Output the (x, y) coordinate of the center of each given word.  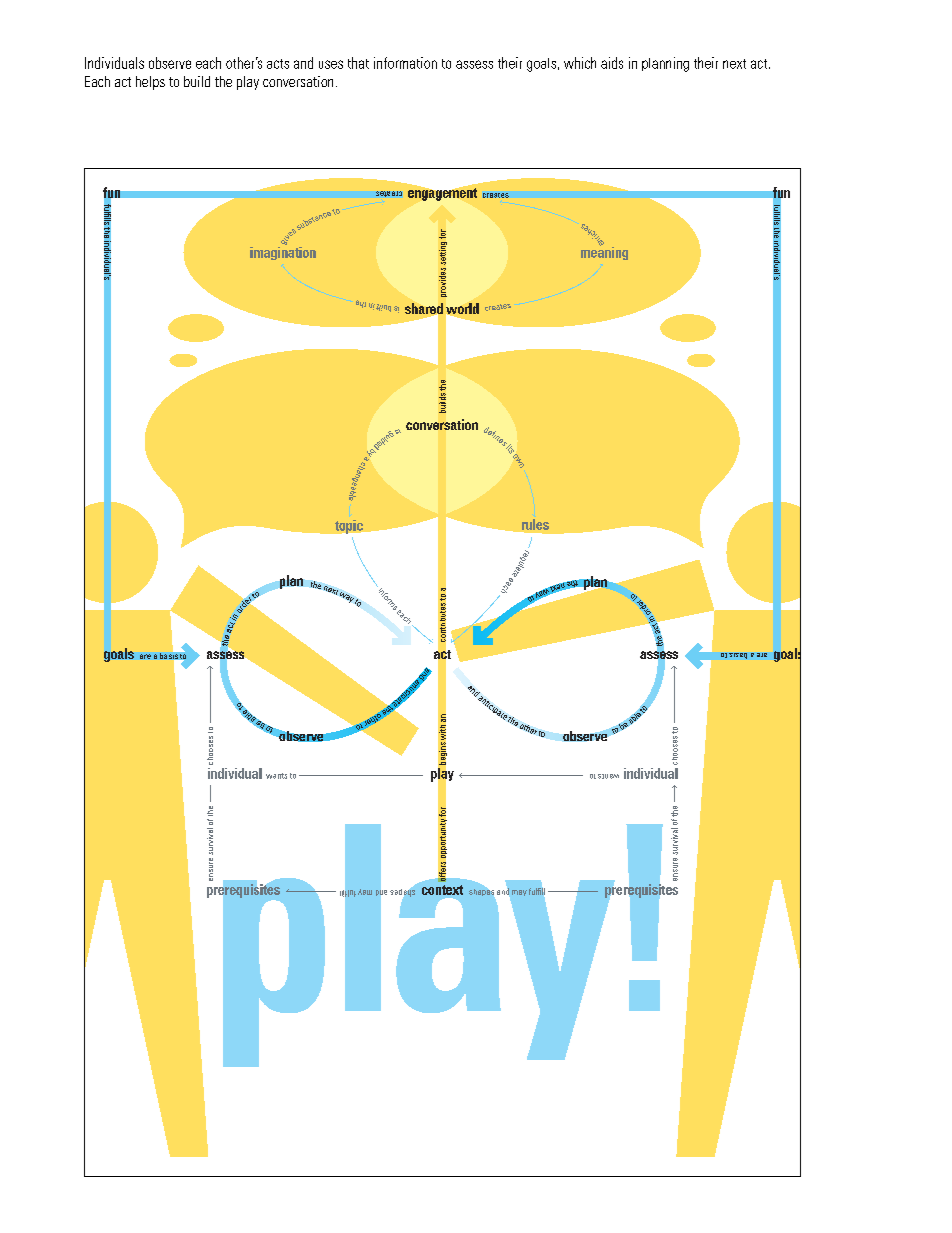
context (442, 890)
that (358, 63)
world (462, 308)
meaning (604, 252)
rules (535, 524)
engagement (442, 194)
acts (278, 64)
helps (150, 83)
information (405, 63)
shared (424, 310)
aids (612, 63)
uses (331, 64)
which (580, 63)
